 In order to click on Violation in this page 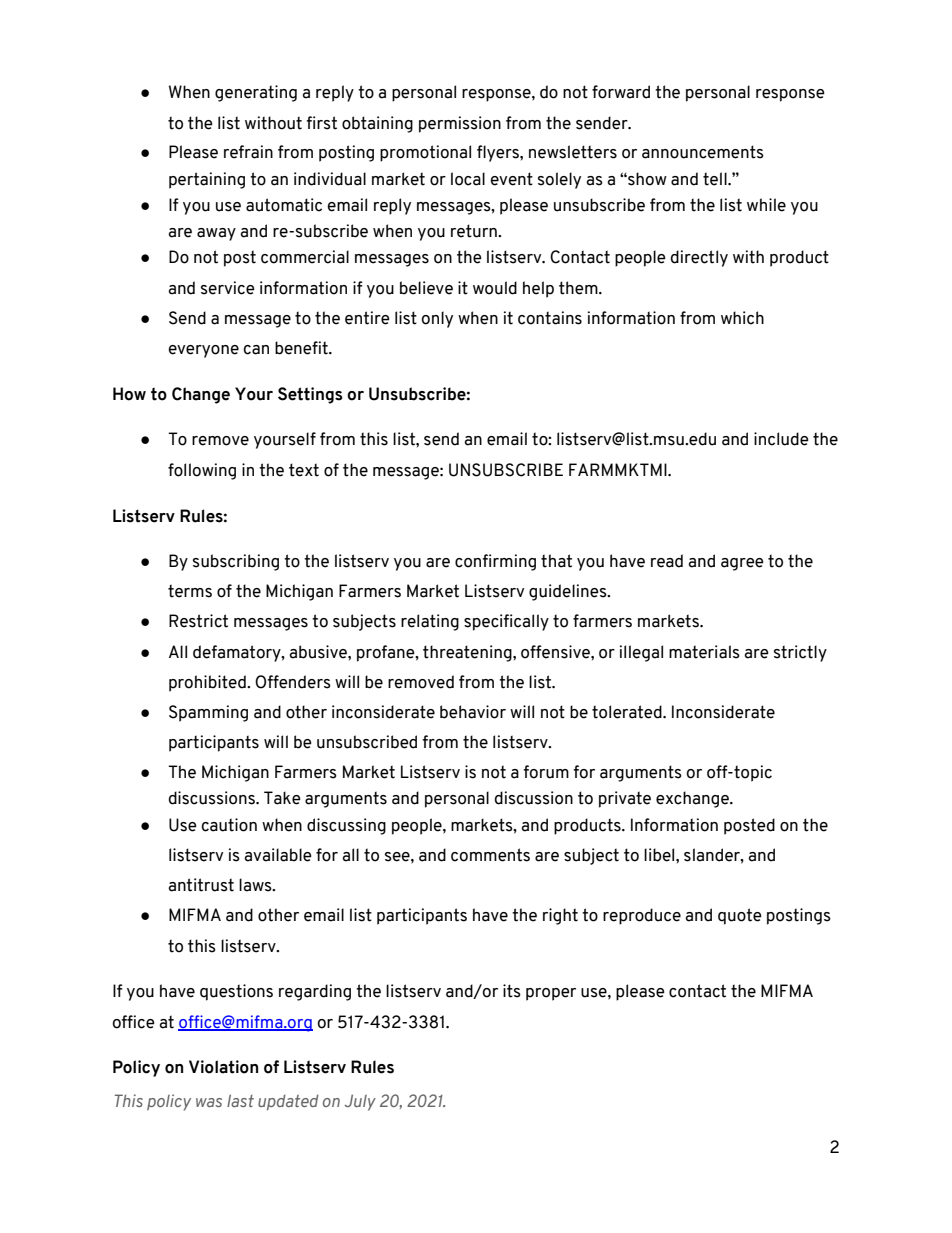, I will do `click(223, 1067)`.
